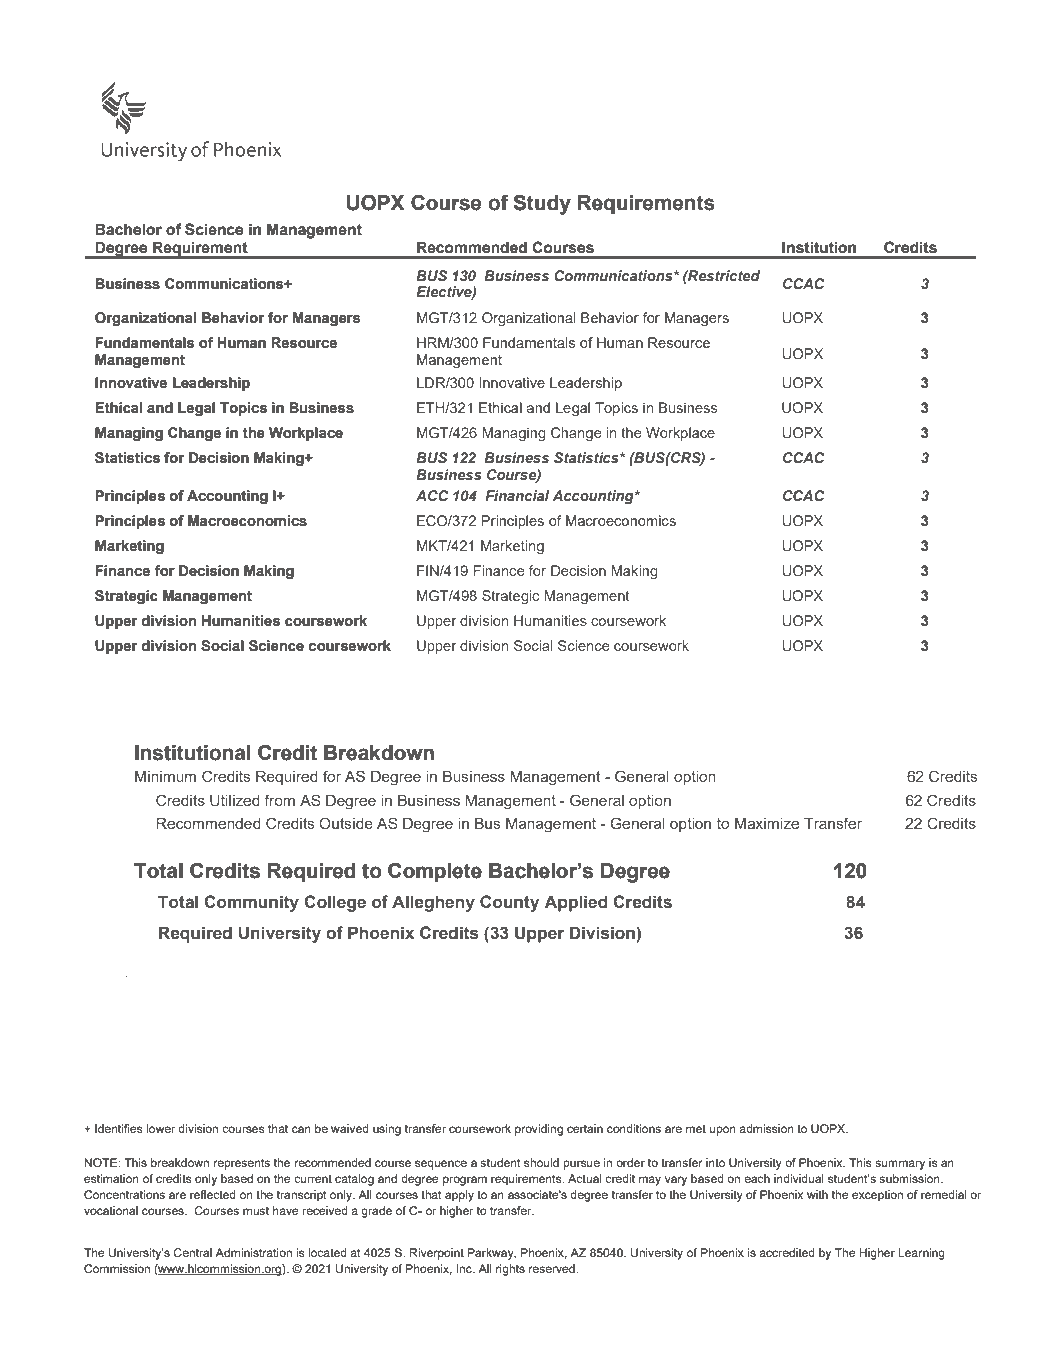 This image has width=1060, height=1372. I want to click on Applied, so click(576, 903).
